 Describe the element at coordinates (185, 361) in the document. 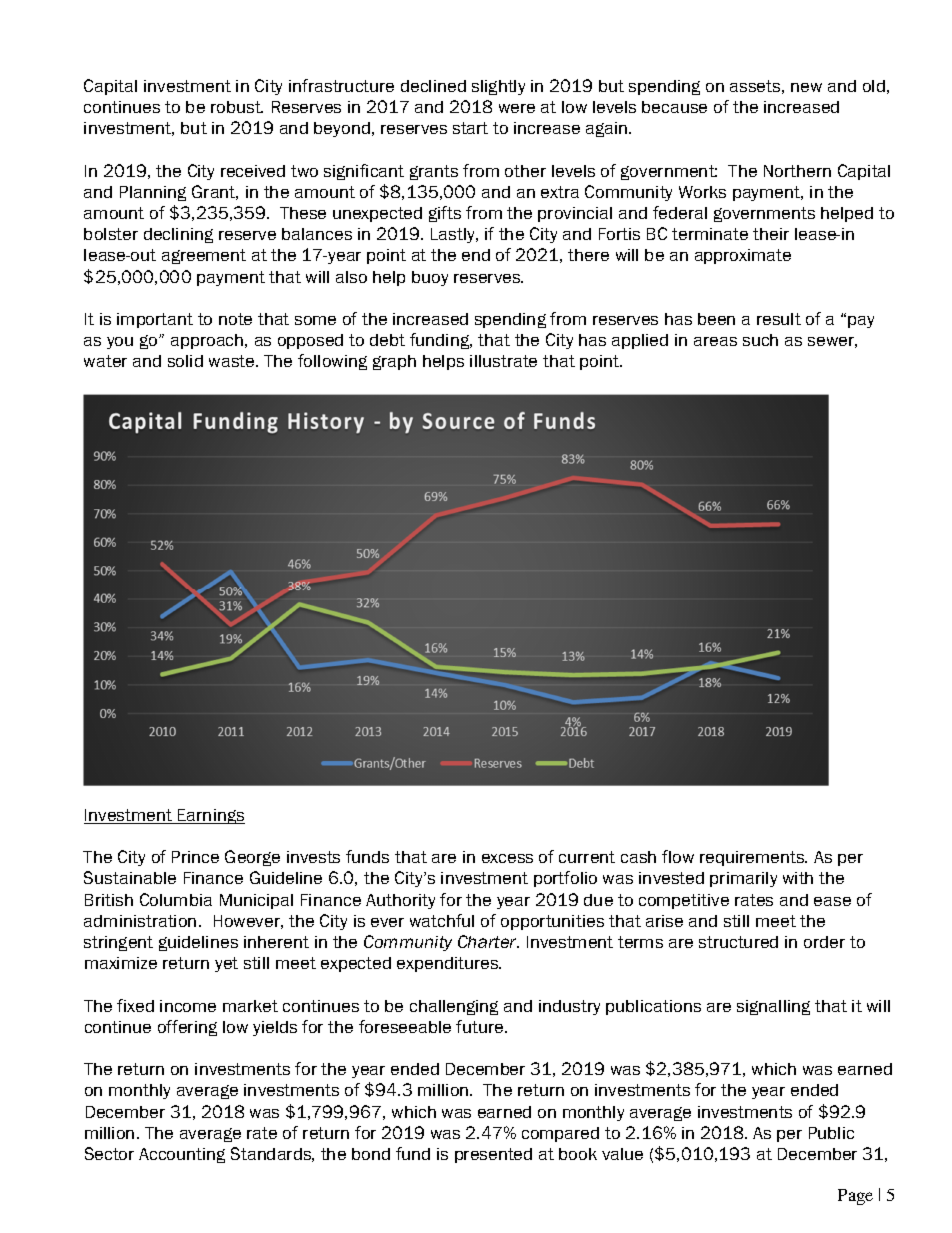

I see `solid` at that location.
